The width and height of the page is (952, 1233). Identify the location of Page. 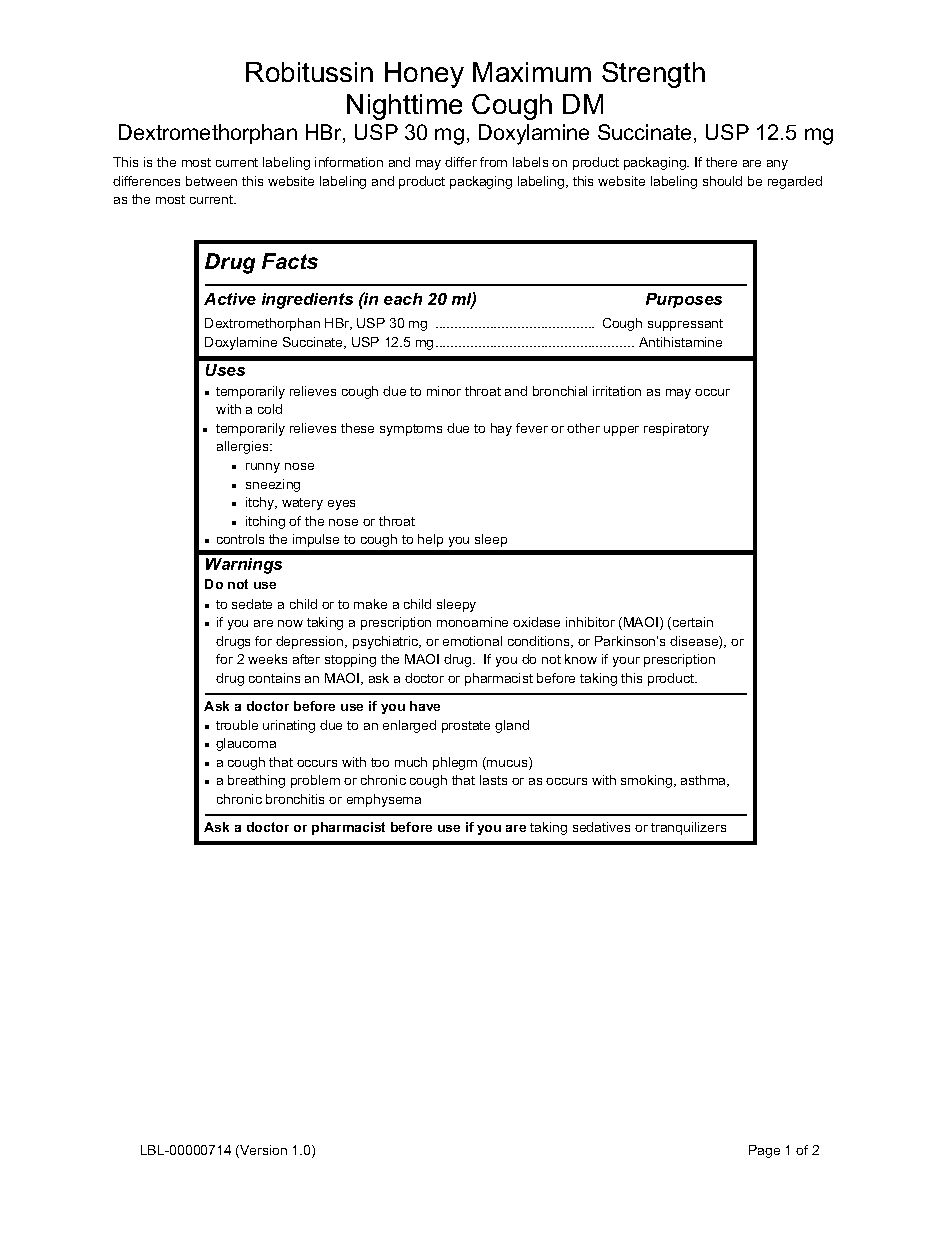
(764, 1151).
